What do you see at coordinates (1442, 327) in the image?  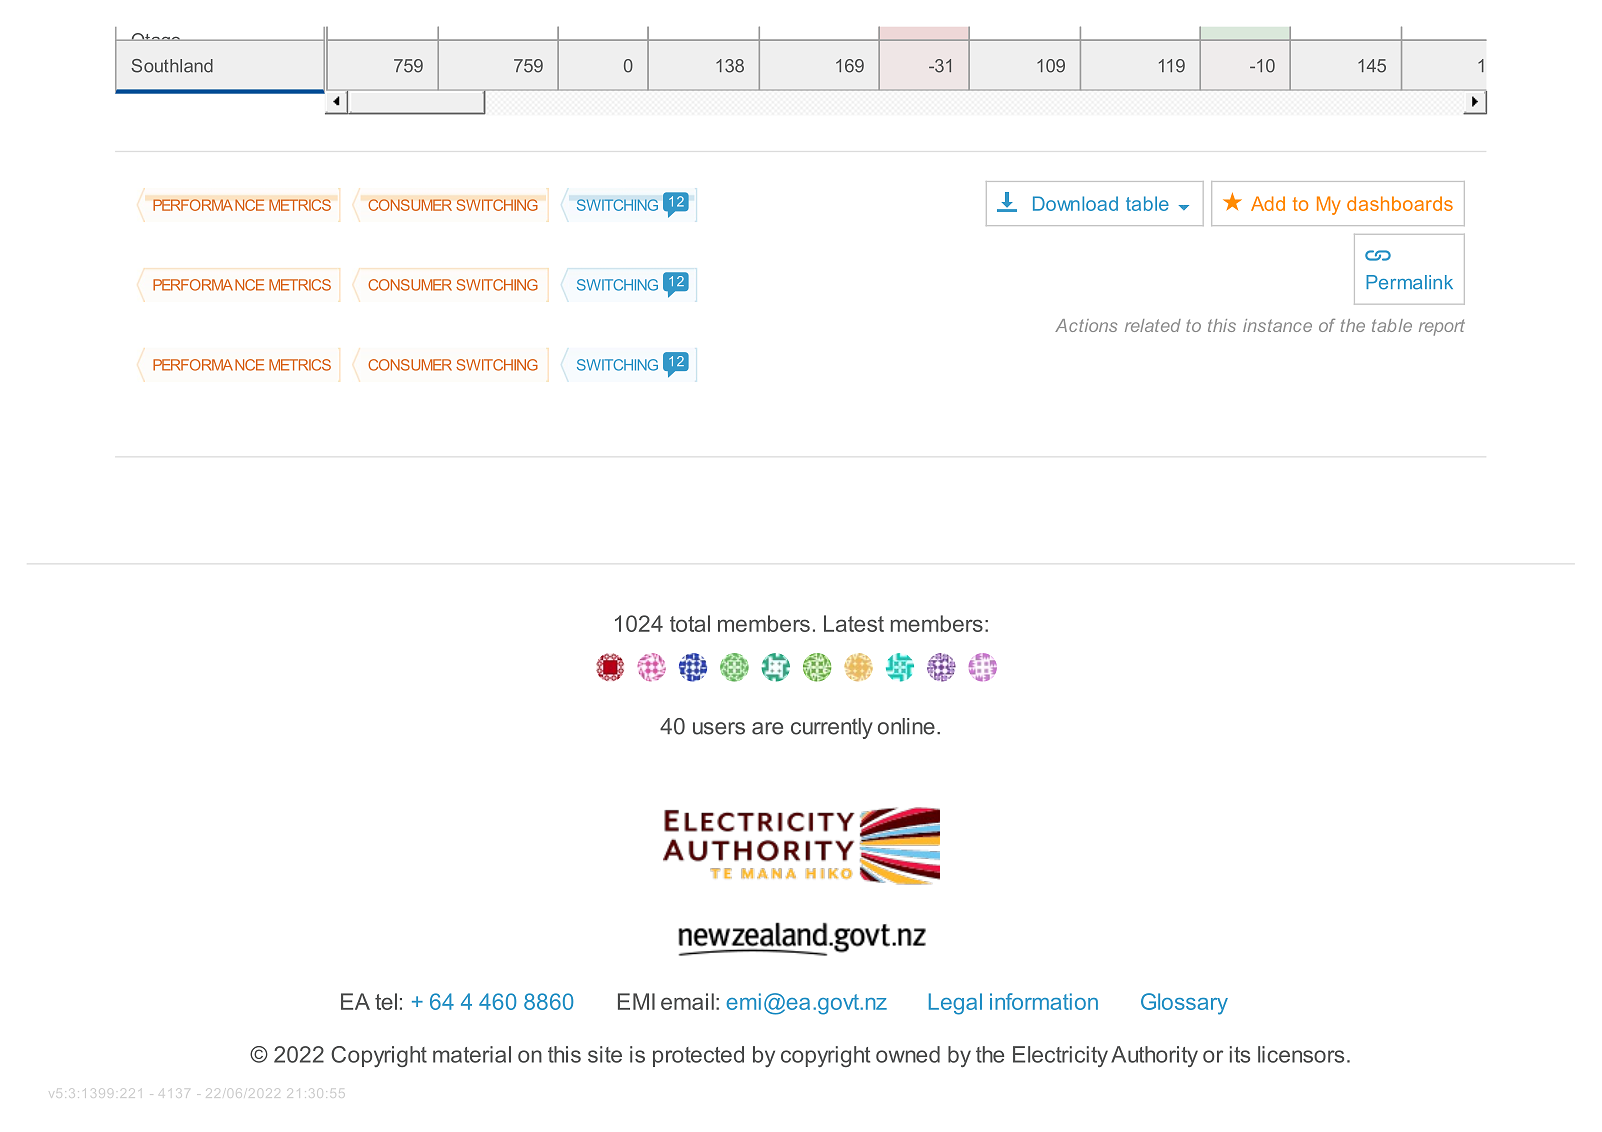 I see `report` at bounding box center [1442, 327].
